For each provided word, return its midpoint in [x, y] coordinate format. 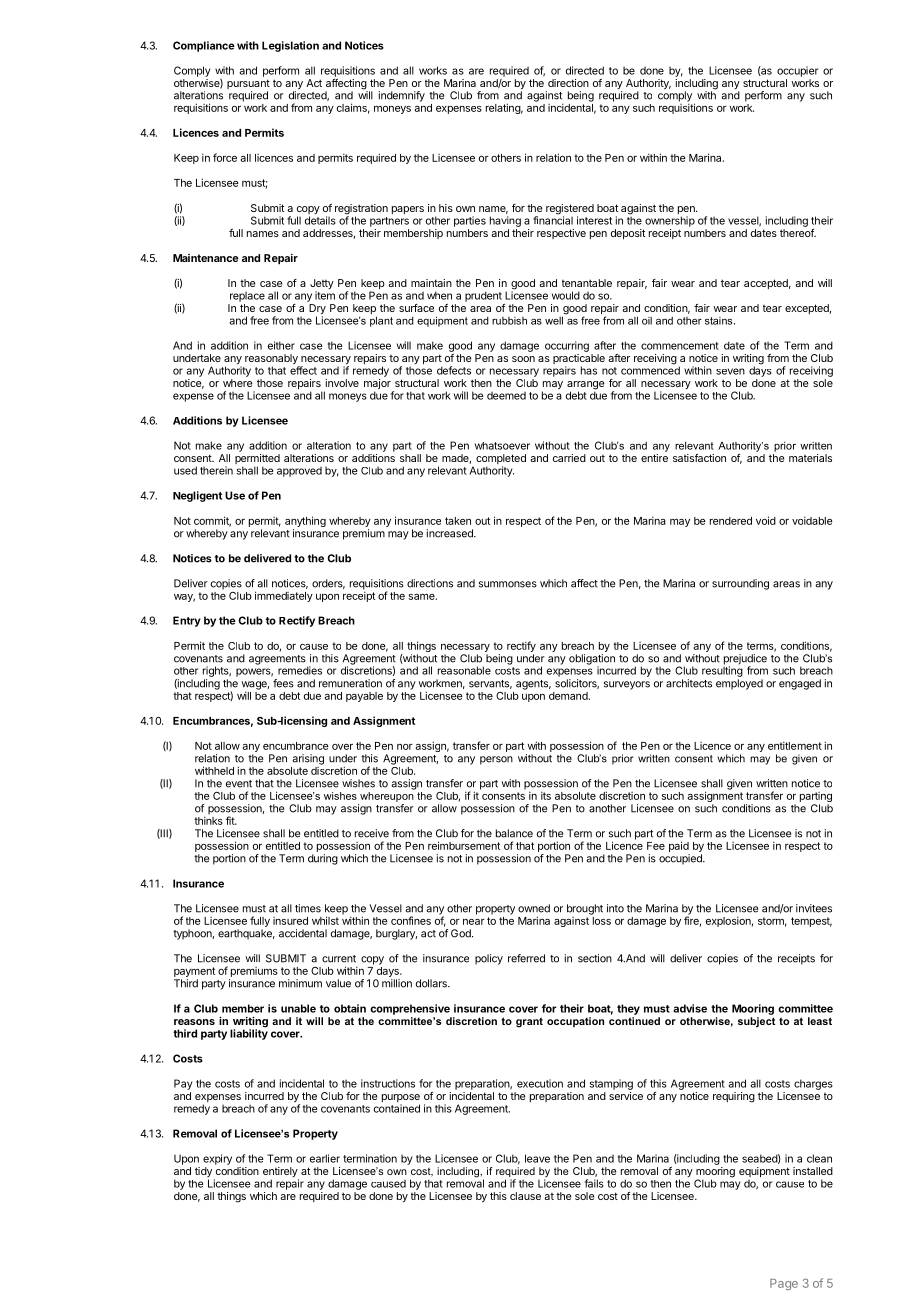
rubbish [509, 321]
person [496, 760]
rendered [731, 521]
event [239, 784]
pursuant [248, 85]
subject [756, 1022]
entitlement [795, 745]
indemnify [402, 96]
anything [305, 523]
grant [529, 1022]
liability [249, 1033]
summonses [508, 584]
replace [247, 297]
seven [730, 371]
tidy [203, 1173]
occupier [797, 71]
